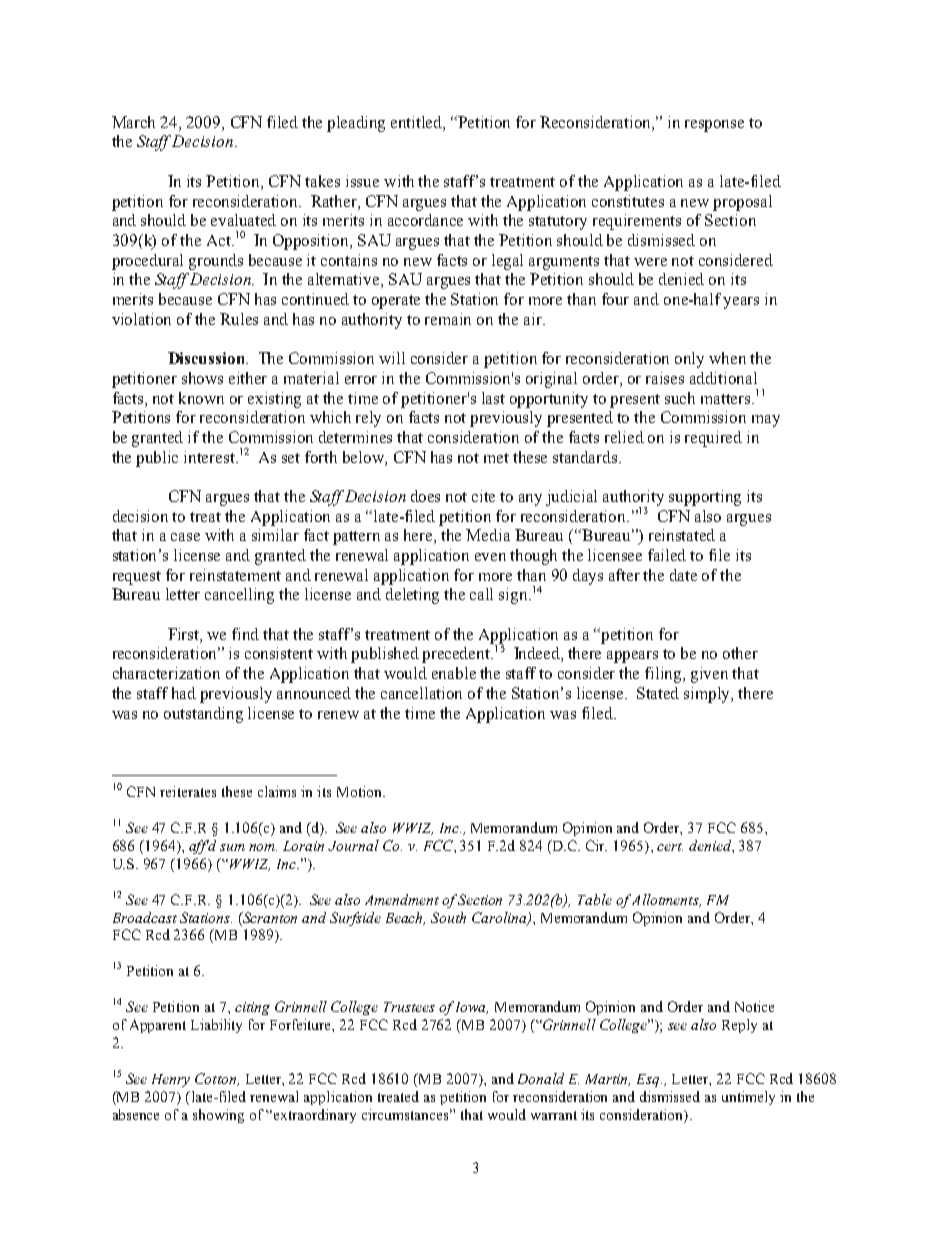 The width and height of the screenshot is (952, 1233). I want to click on Donald, so click(541, 1078).
